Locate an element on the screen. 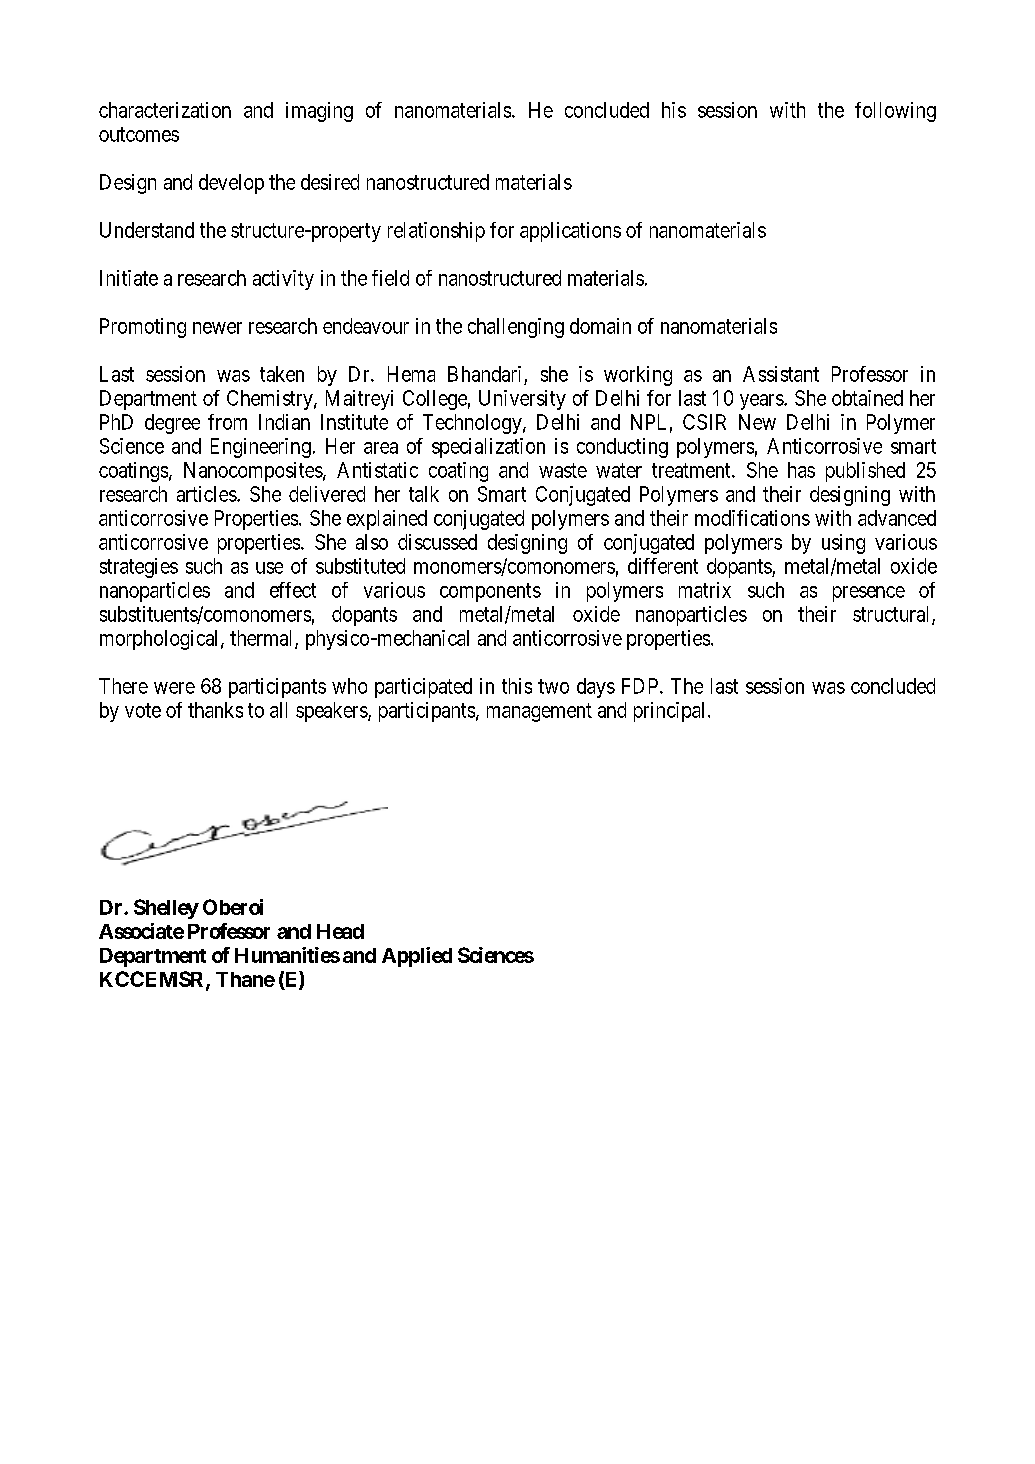 This screenshot has width=1035, height=1464. applications is located at coordinates (570, 232).
